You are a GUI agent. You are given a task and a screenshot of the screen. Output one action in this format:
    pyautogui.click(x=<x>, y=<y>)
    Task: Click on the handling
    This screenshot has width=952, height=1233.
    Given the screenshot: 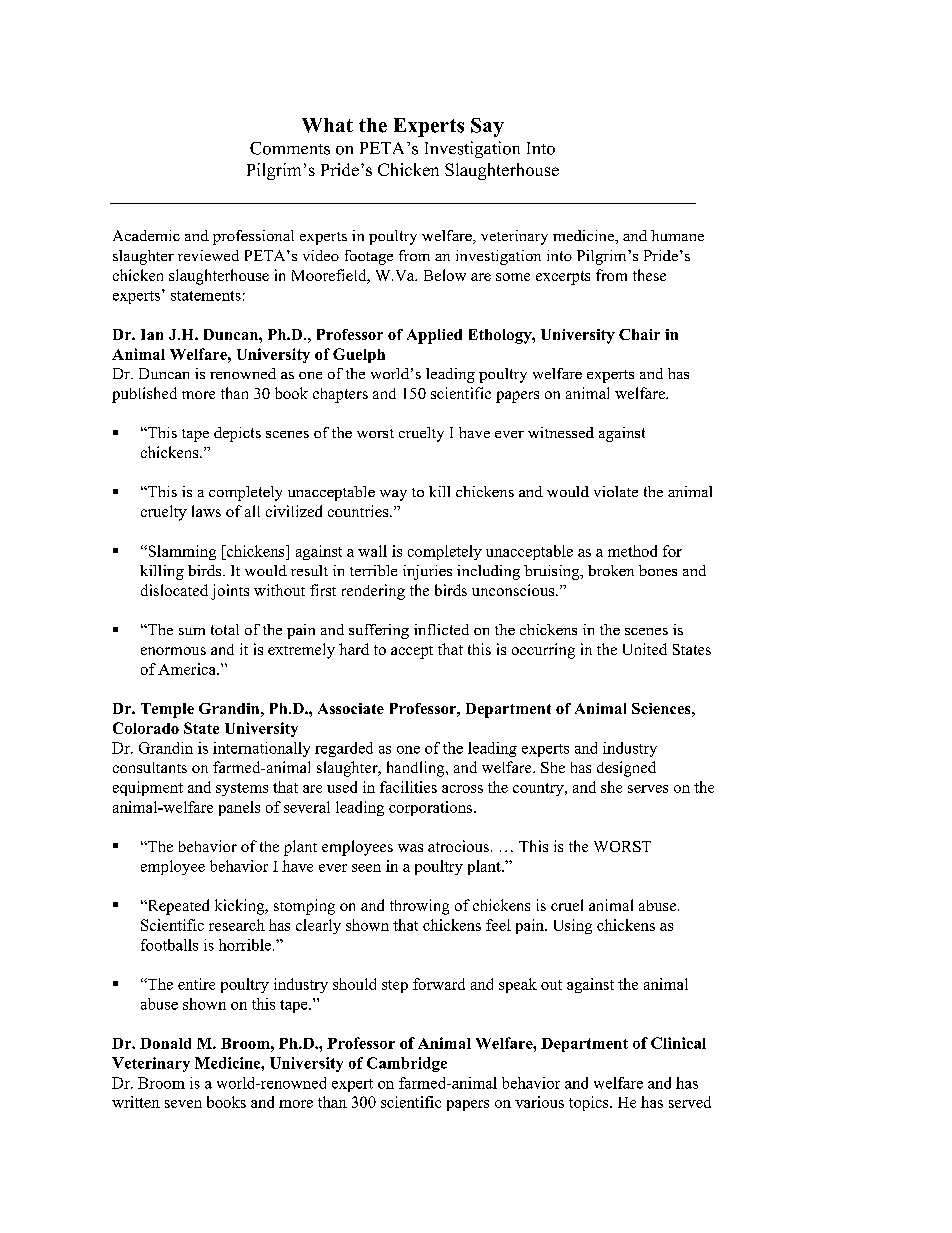 What is the action you would take?
    pyautogui.click(x=417, y=769)
